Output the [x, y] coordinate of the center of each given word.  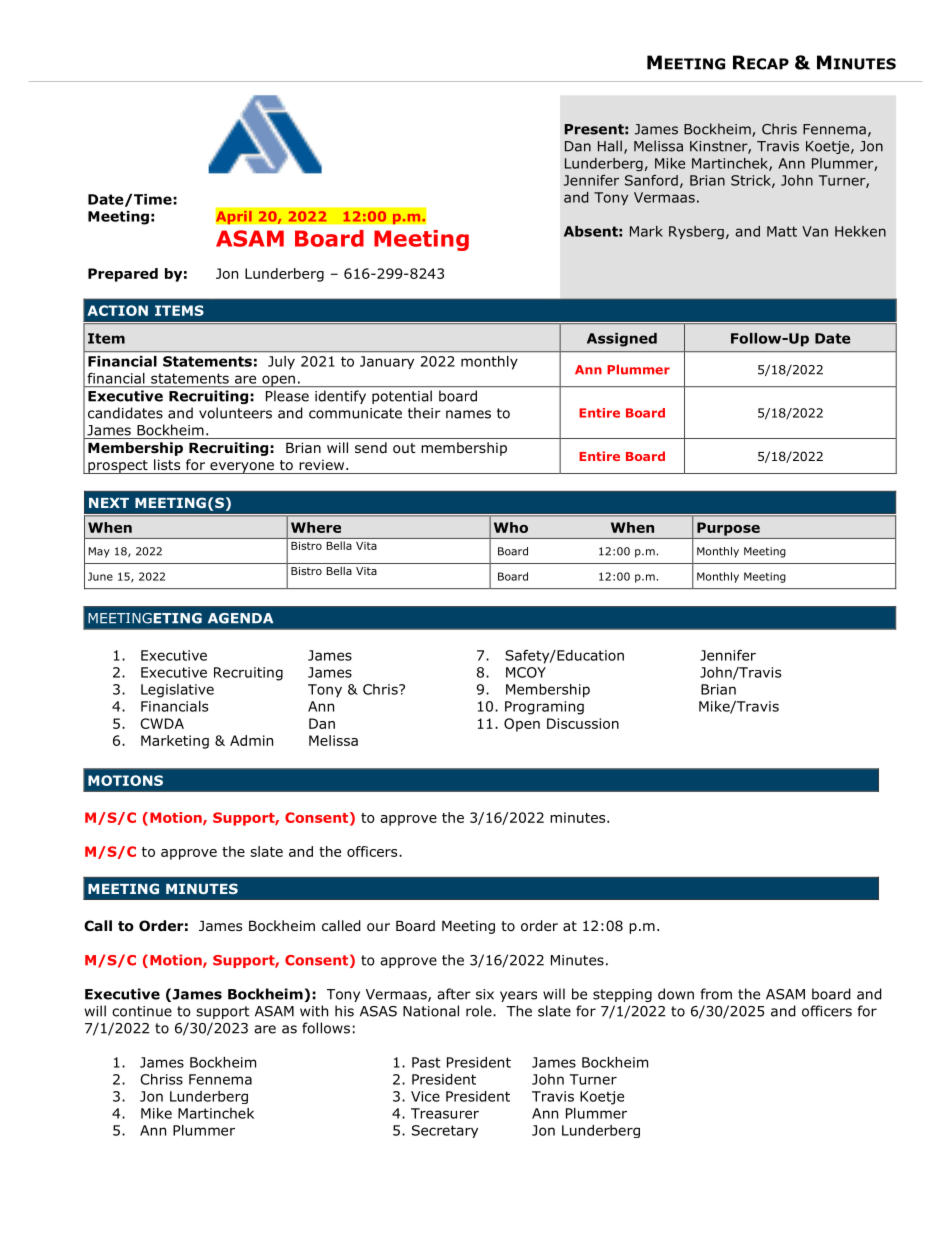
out [404, 448]
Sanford [651, 180]
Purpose [728, 529]
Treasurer [445, 1113]
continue [142, 1011]
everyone [242, 468]
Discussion [583, 723]
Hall [610, 146]
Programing [544, 708]
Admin [251, 740]
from [716, 994]
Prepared [123, 275]
